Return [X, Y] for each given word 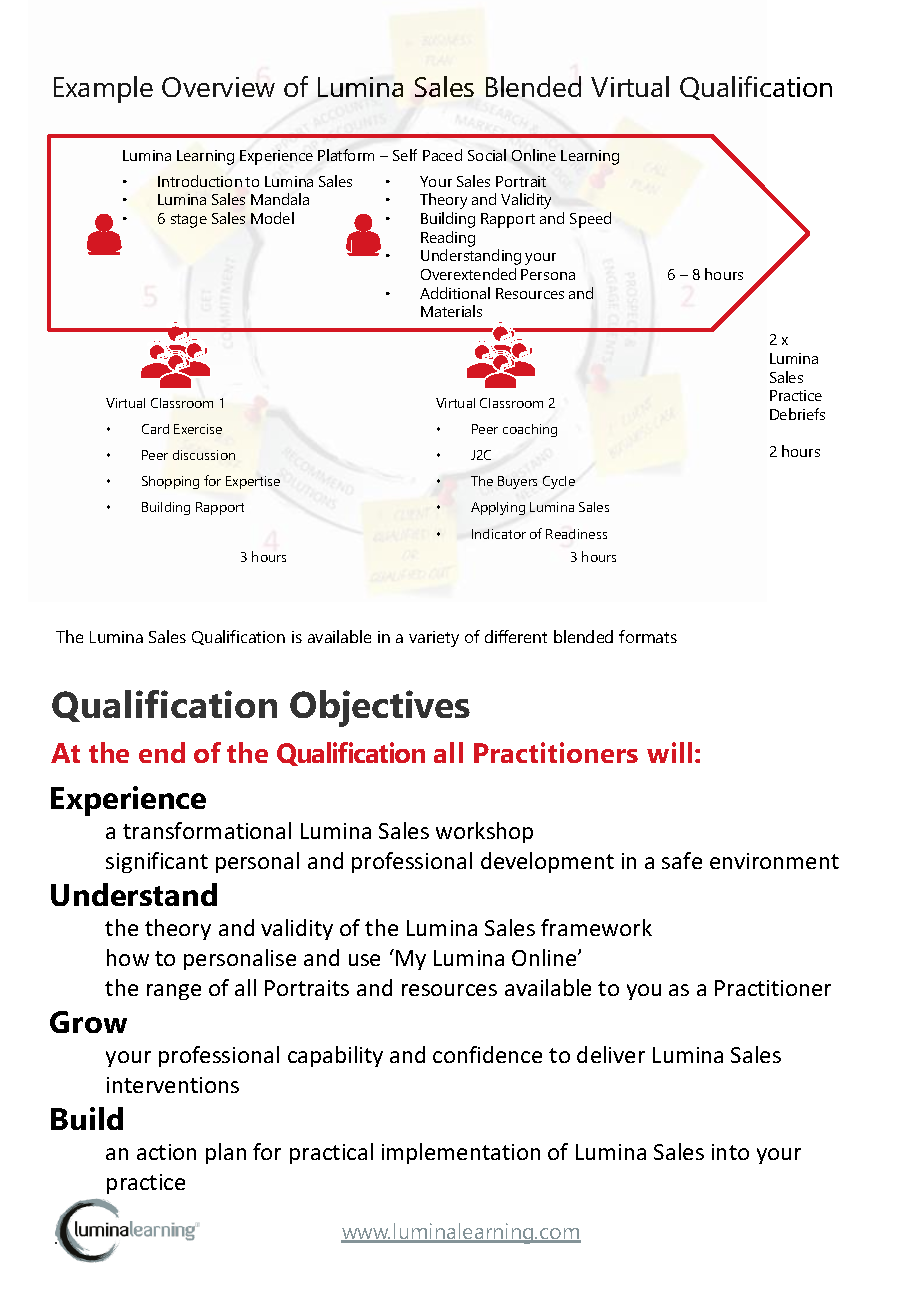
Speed [590, 220]
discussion [204, 455]
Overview [218, 87]
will [669, 752]
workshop [484, 832]
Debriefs [797, 414]
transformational [207, 830]
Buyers [517, 482]
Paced [442, 155]
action [166, 1152]
